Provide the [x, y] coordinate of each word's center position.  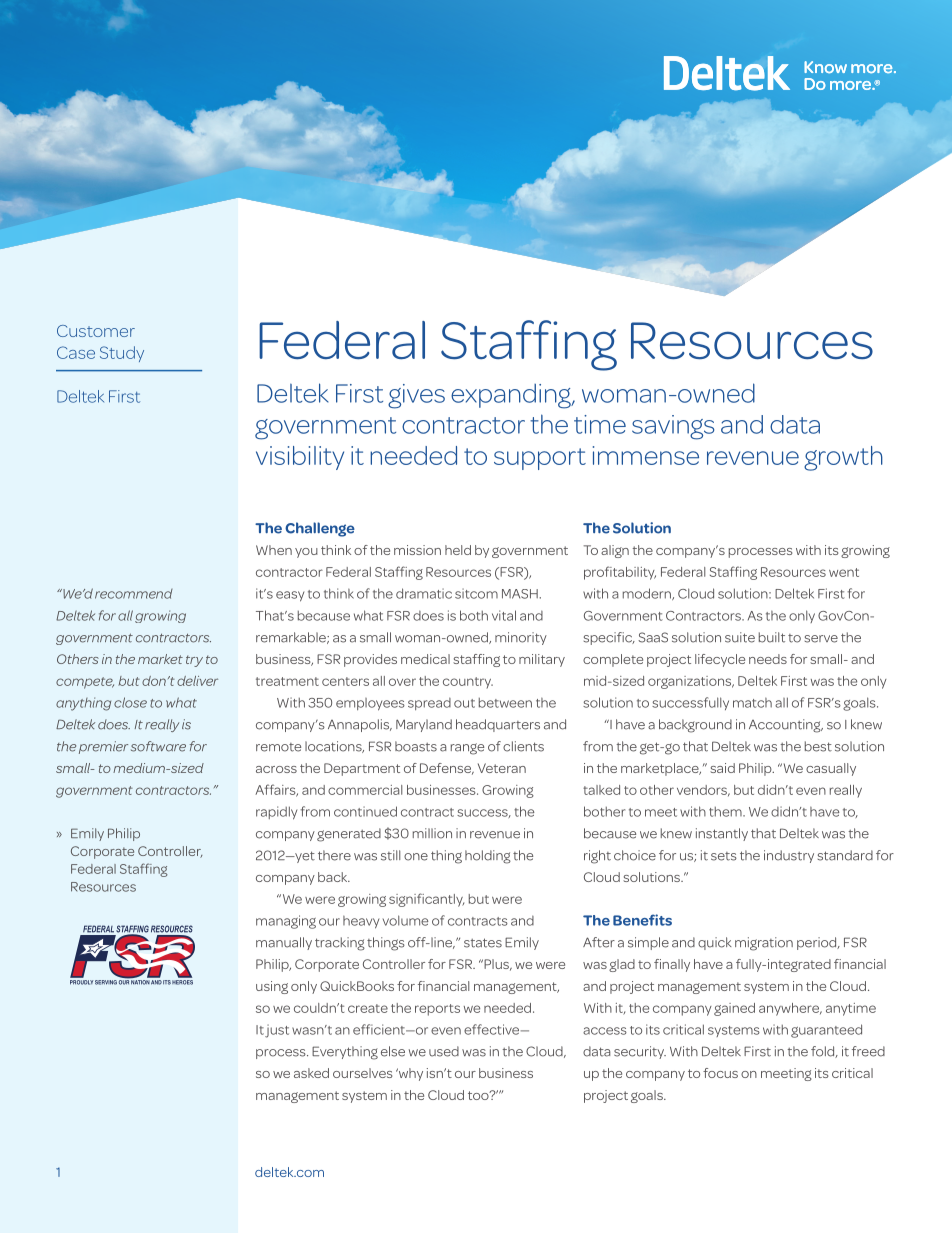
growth [843, 458]
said [722, 768]
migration [764, 944]
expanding [512, 396]
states [483, 943]
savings [673, 427]
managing [286, 922]
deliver [197, 681]
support [540, 459]
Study [122, 354]
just [277, 1031]
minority [521, 638]
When [274, 550]
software [158, 746]
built [772, 637]
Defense [447, 769]
